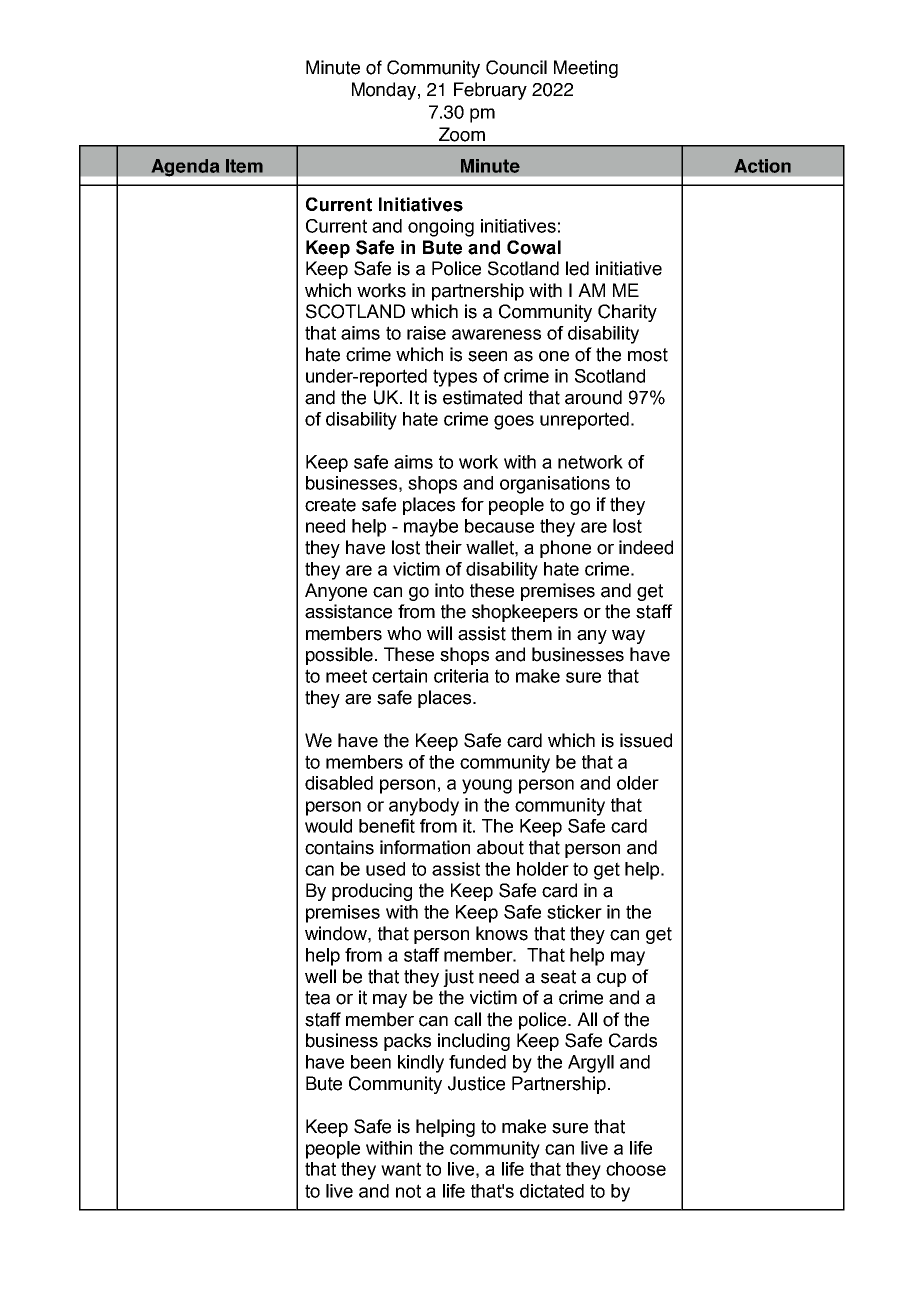 The image size is (924, 1308). What do you see at coordinates (646, 740) in the screenshot?
I see `issued` at bounding box center [646, 740].
